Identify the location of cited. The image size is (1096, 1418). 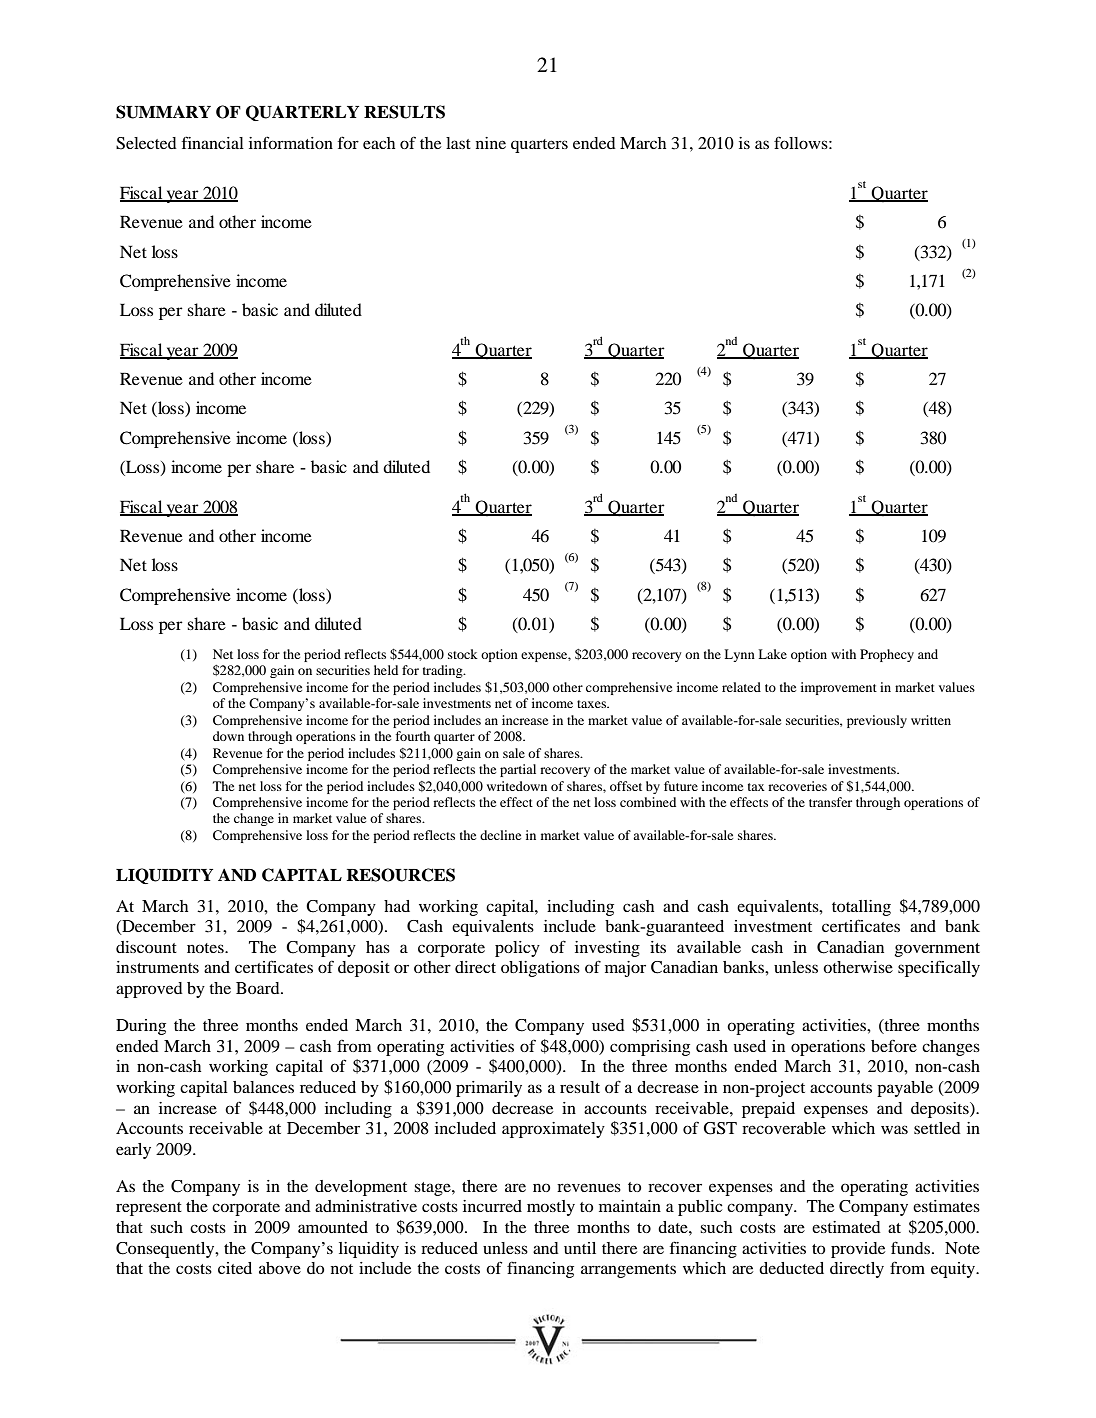
(235, 1268).
